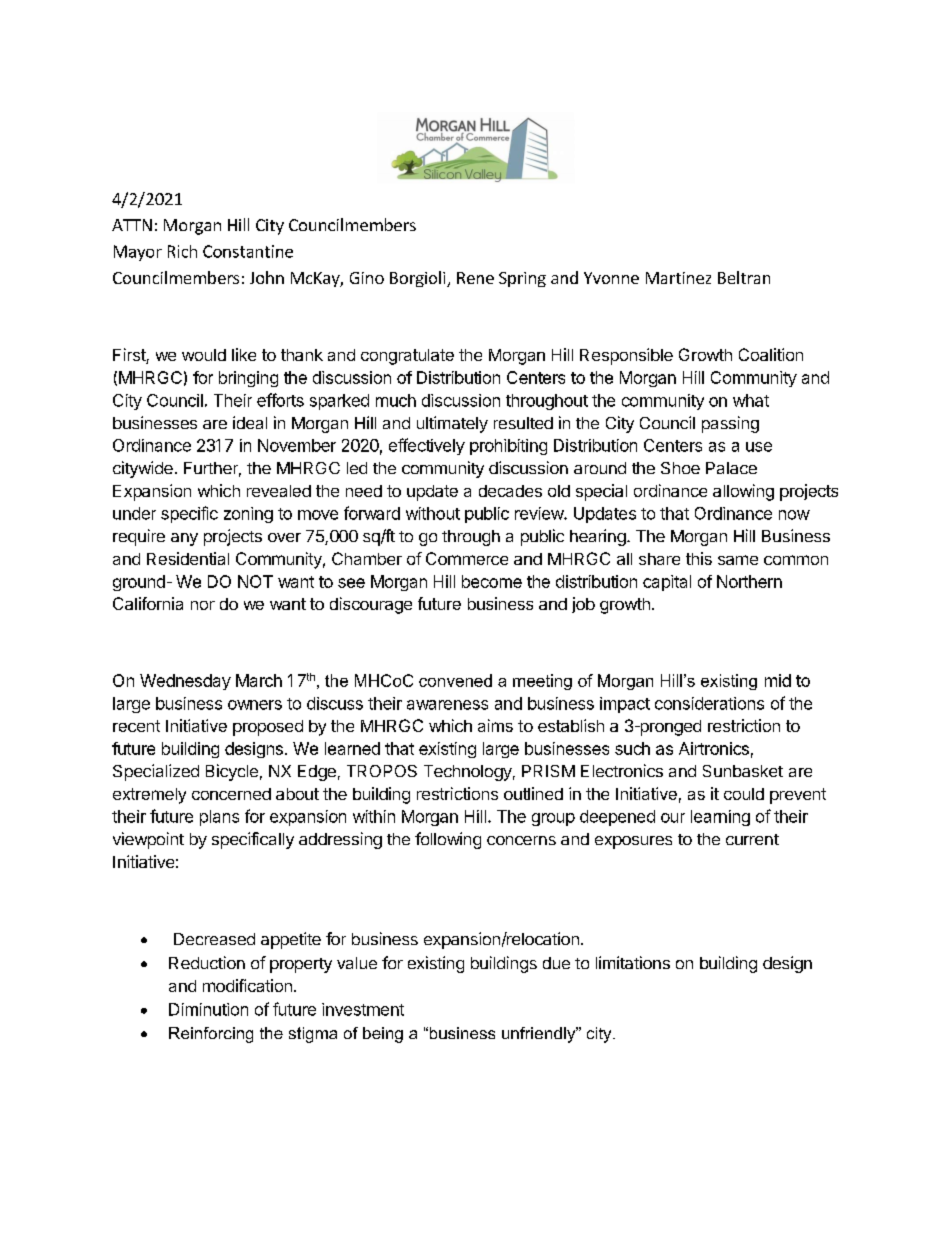 This screenshot has width=952, height=1233. I want to click on limitations, so click(633, 962).
